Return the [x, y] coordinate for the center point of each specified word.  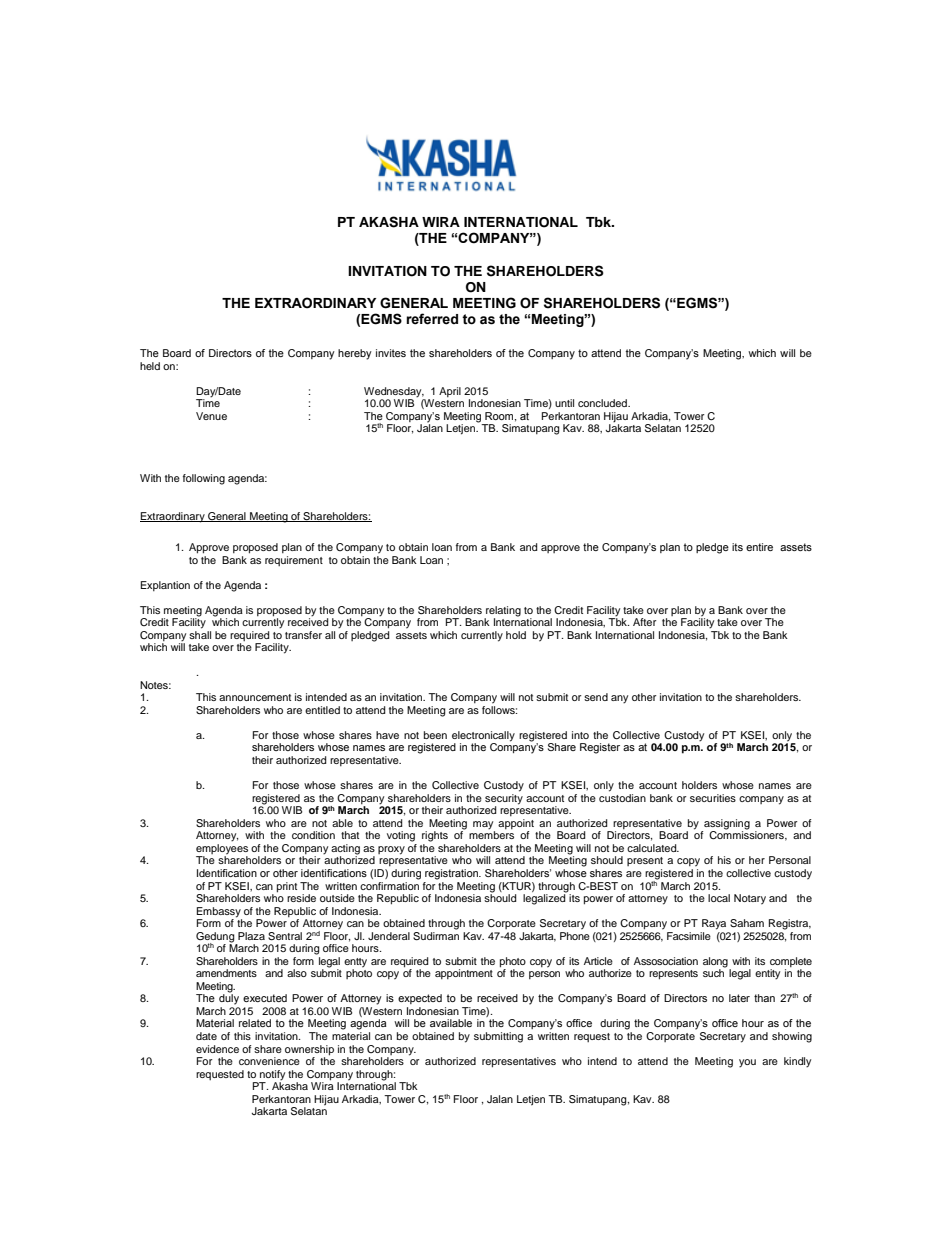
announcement [255, 697]
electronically [483, 737]
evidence [217, 1049]
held [150, 366]
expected [420, 999]
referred [432, 319]
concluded [603, 403]
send [596, 697]
